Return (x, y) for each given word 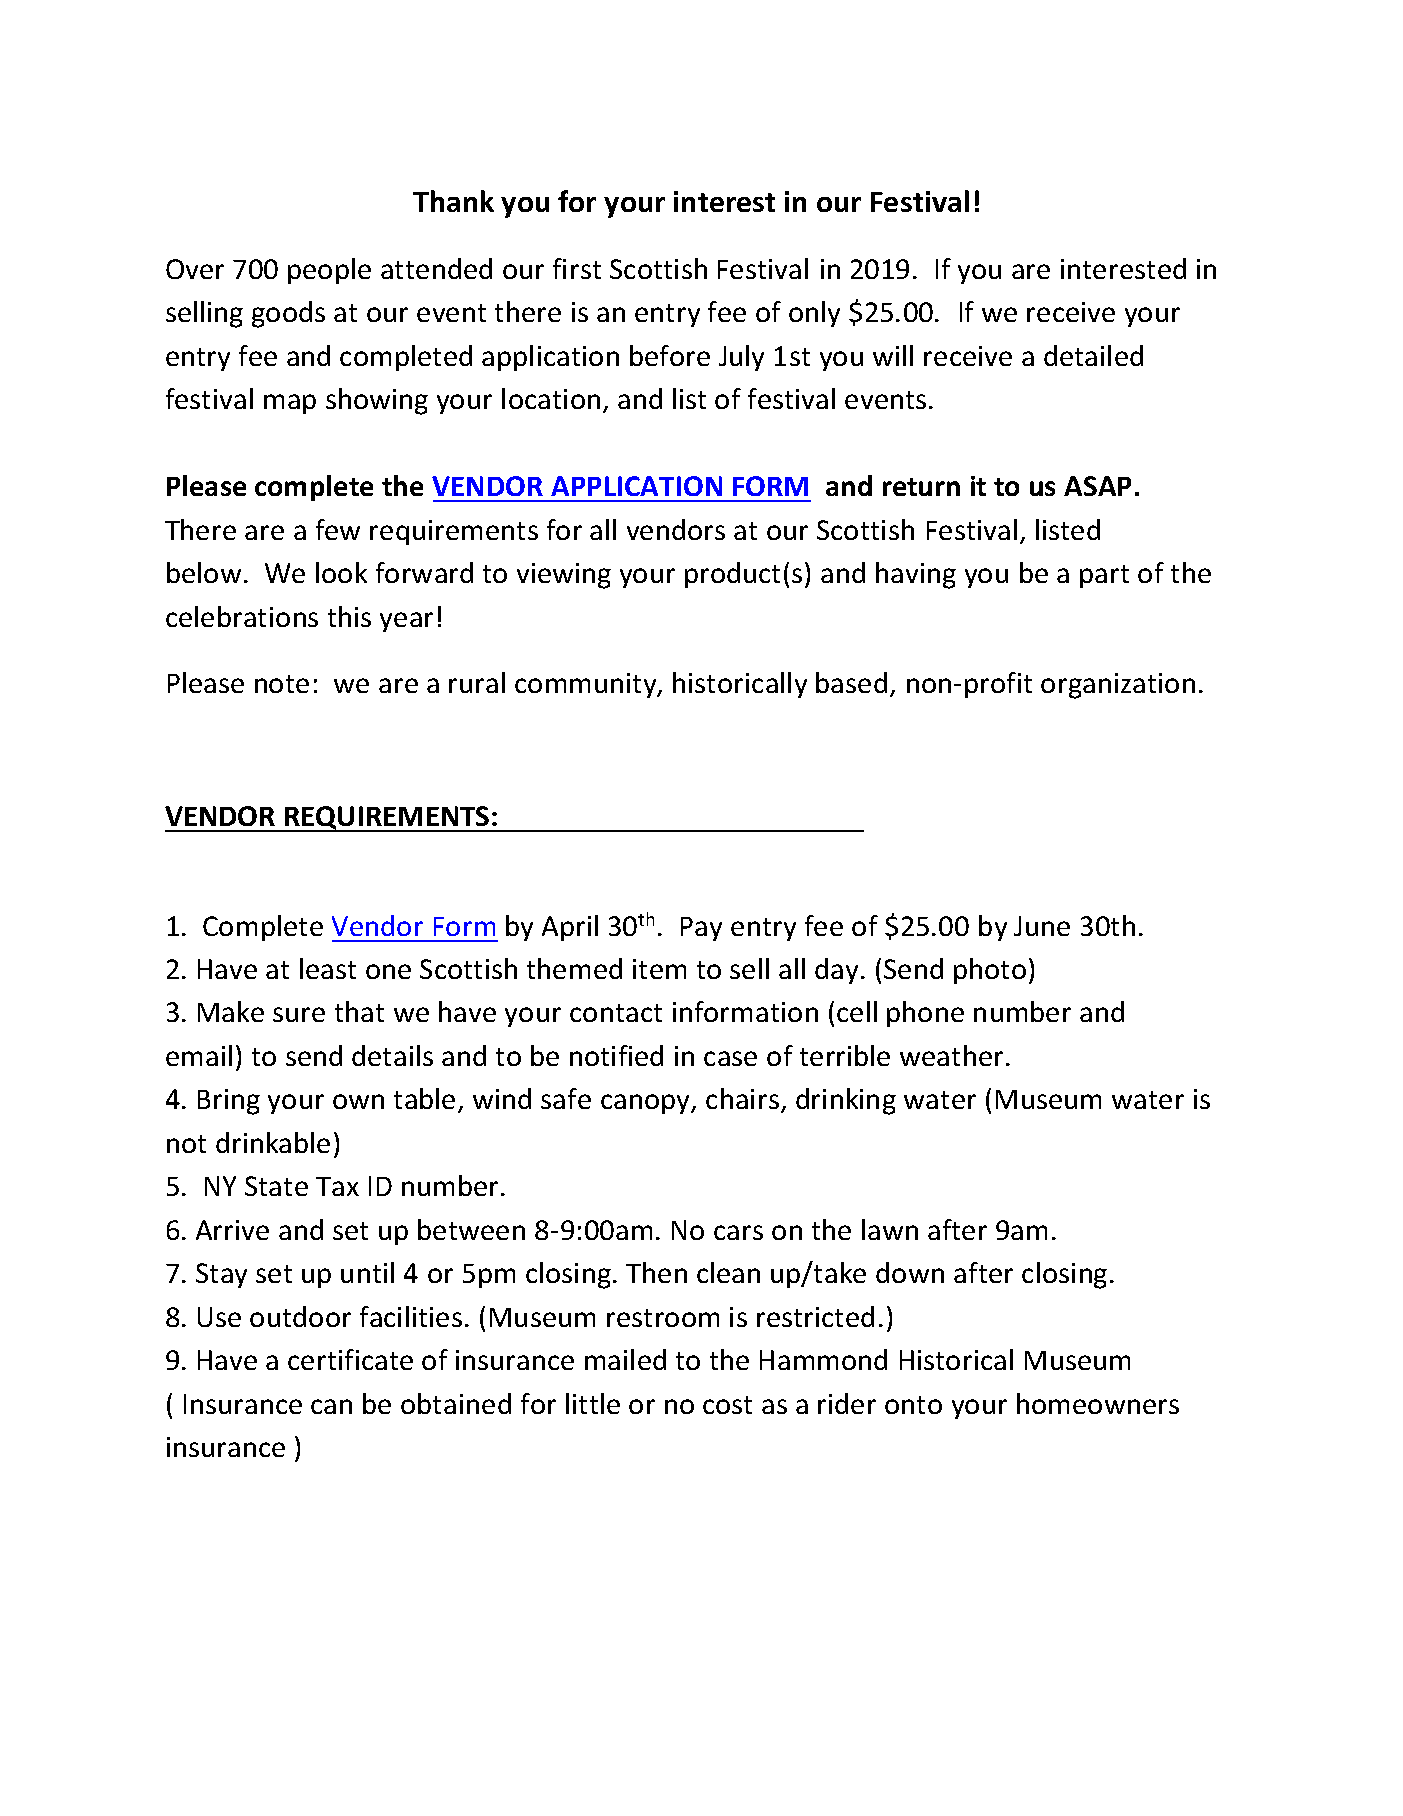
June (1042, 926)
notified (616, 1055)
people (329, 271)
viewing (564, 576)
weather (951, 1055)
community (587, 685)
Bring (229, 1102)
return (921, 487)
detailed (1093, 355)
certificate (350, 1359)
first (577, 268)
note (282, 684)
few (338, 529)
